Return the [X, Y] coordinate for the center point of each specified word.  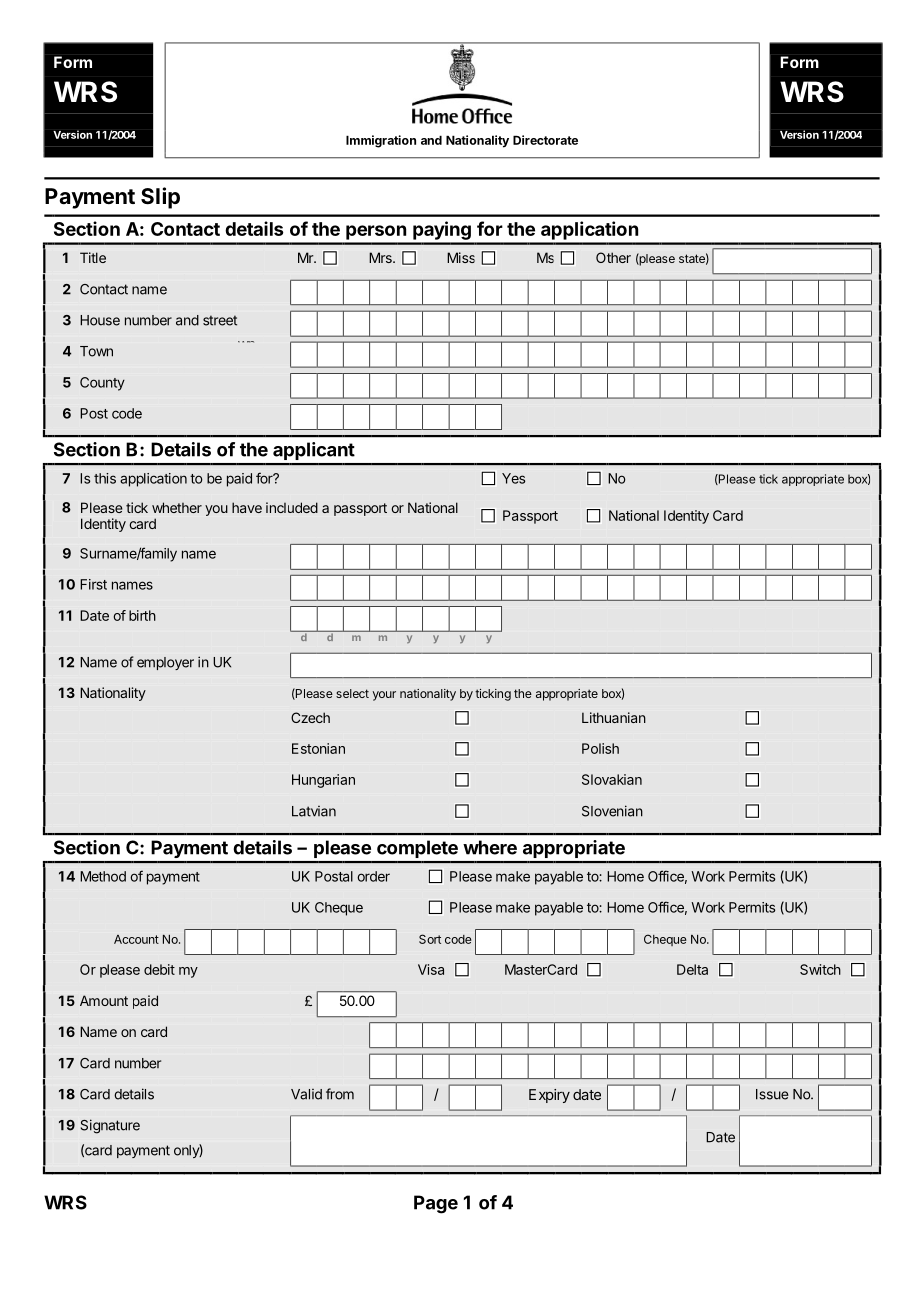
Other [613, 257]
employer [165, 663]
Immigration [381, 141]
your [384, 696]
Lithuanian [614, 717]
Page [436, 1204]
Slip [160, 198]
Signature [110, 1126]
